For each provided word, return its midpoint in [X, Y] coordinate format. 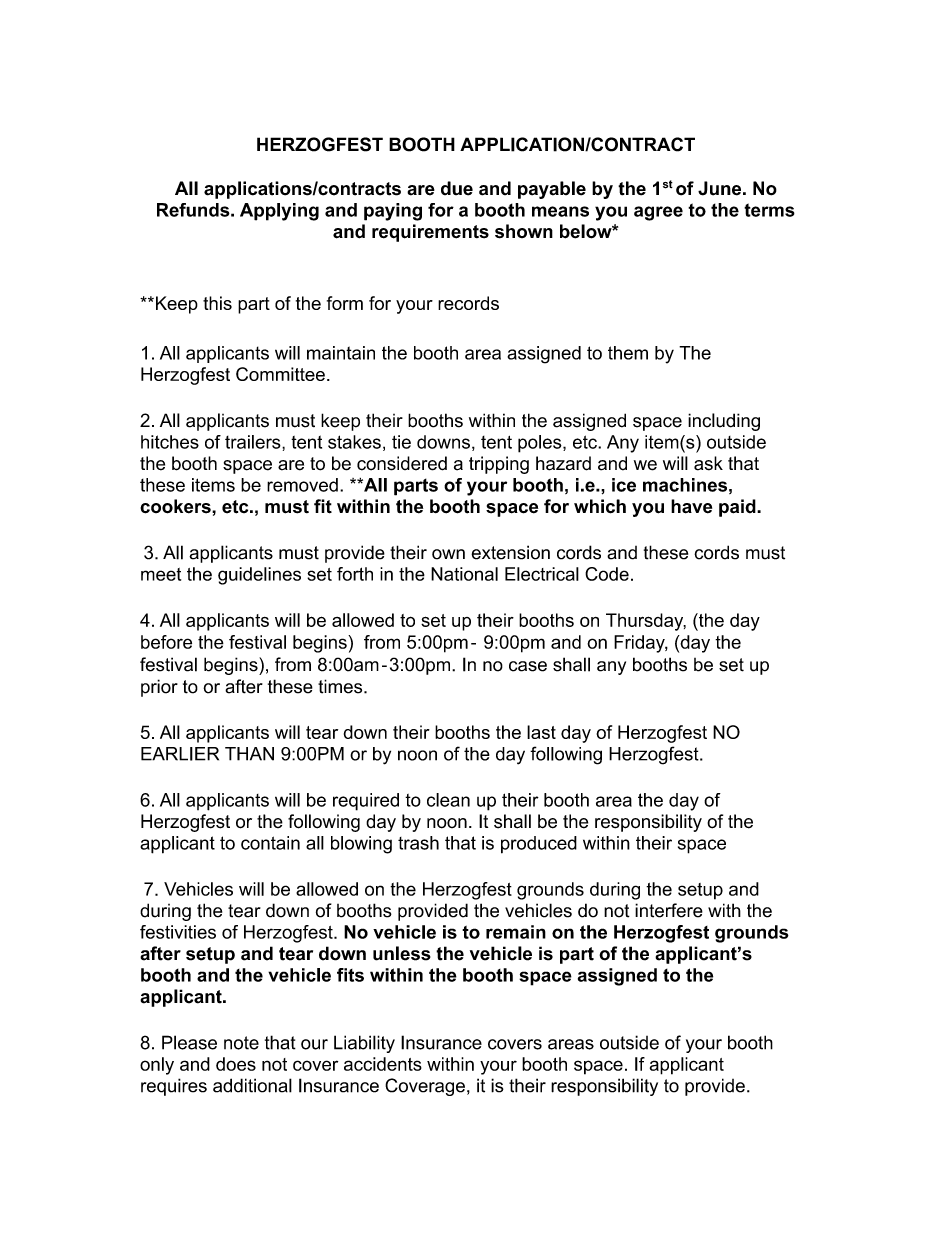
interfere [669, 910]
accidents [383, 1064]
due [457, 188]
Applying [279, 212]
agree [658, 213]
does [236, 1064]
